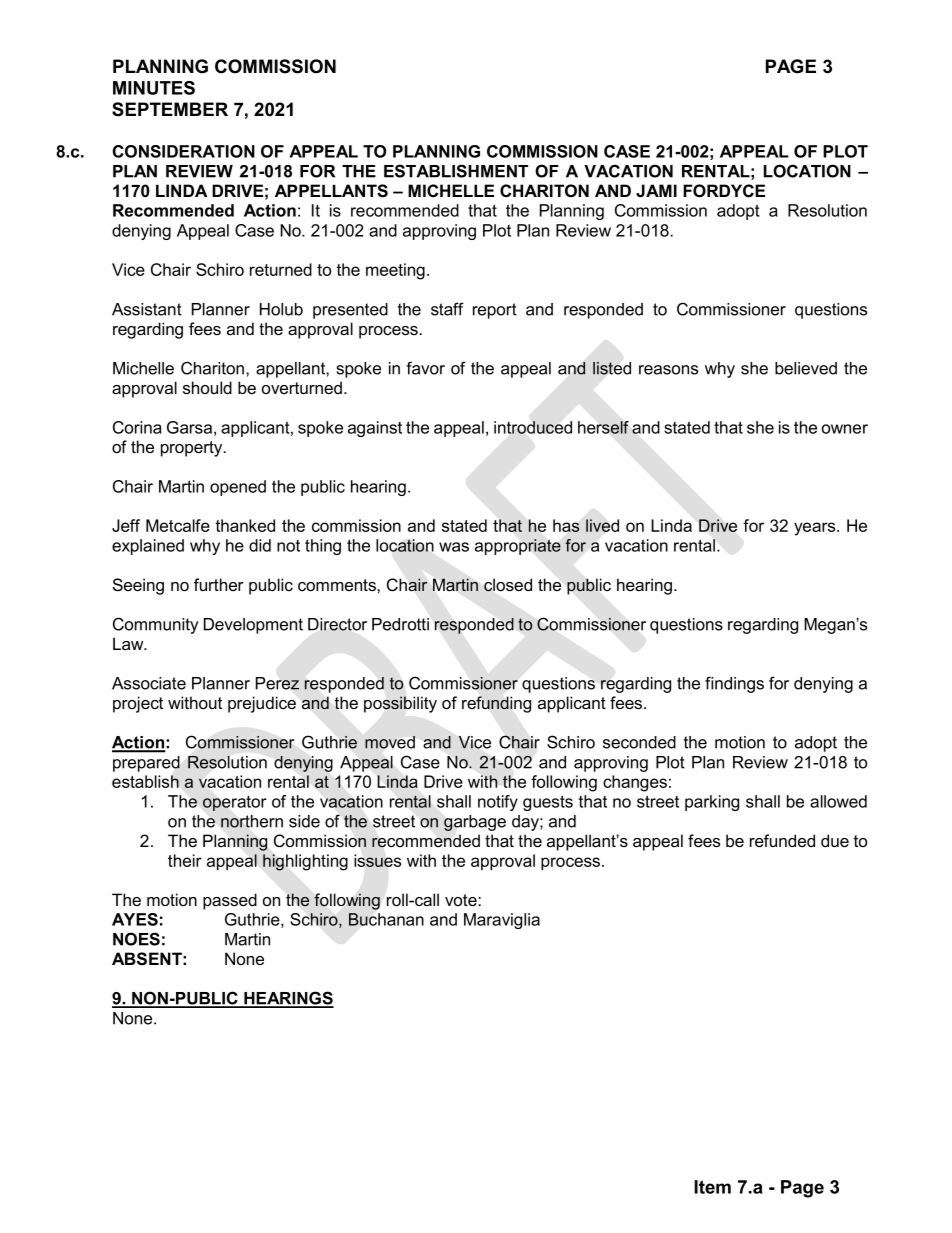 This image has width=952, height=1233. Describe the element at coordinates (656, 191) in the image. I see `JAMI` at that location.
